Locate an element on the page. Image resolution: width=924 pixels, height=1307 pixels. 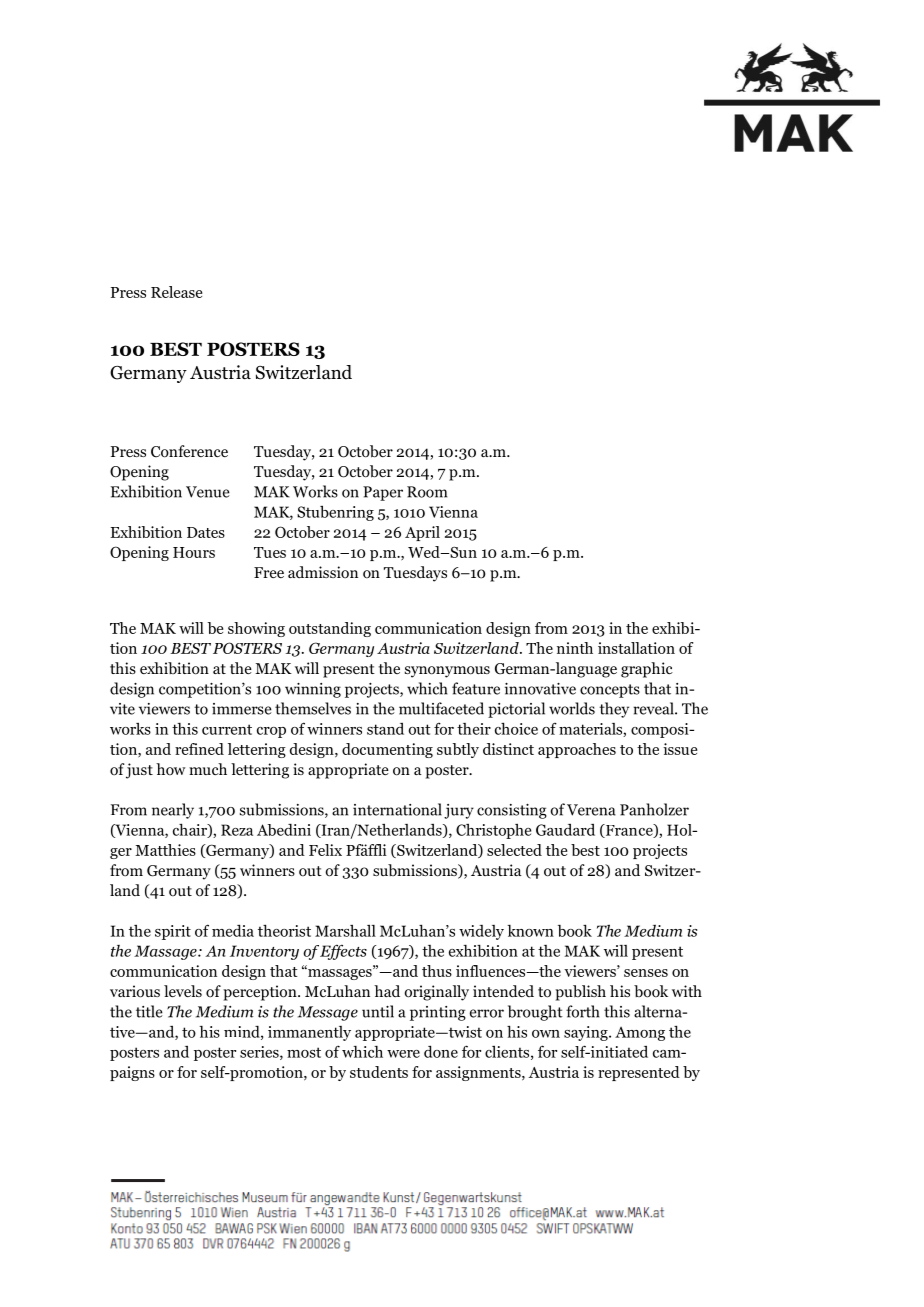
Release is located at coordinates (176, 292).
